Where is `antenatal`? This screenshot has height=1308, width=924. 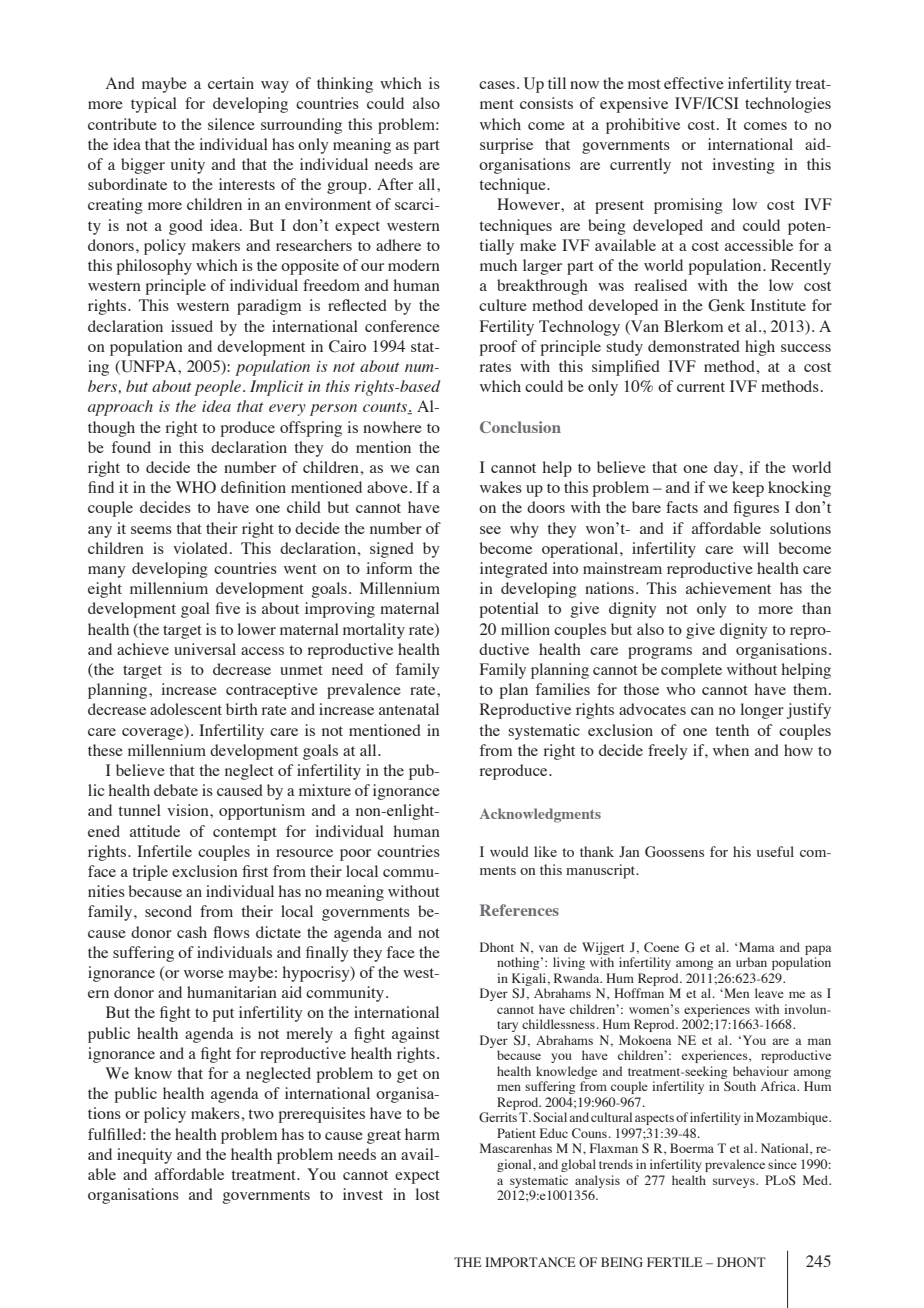 antenatal is located at coordinates (409, 709).
